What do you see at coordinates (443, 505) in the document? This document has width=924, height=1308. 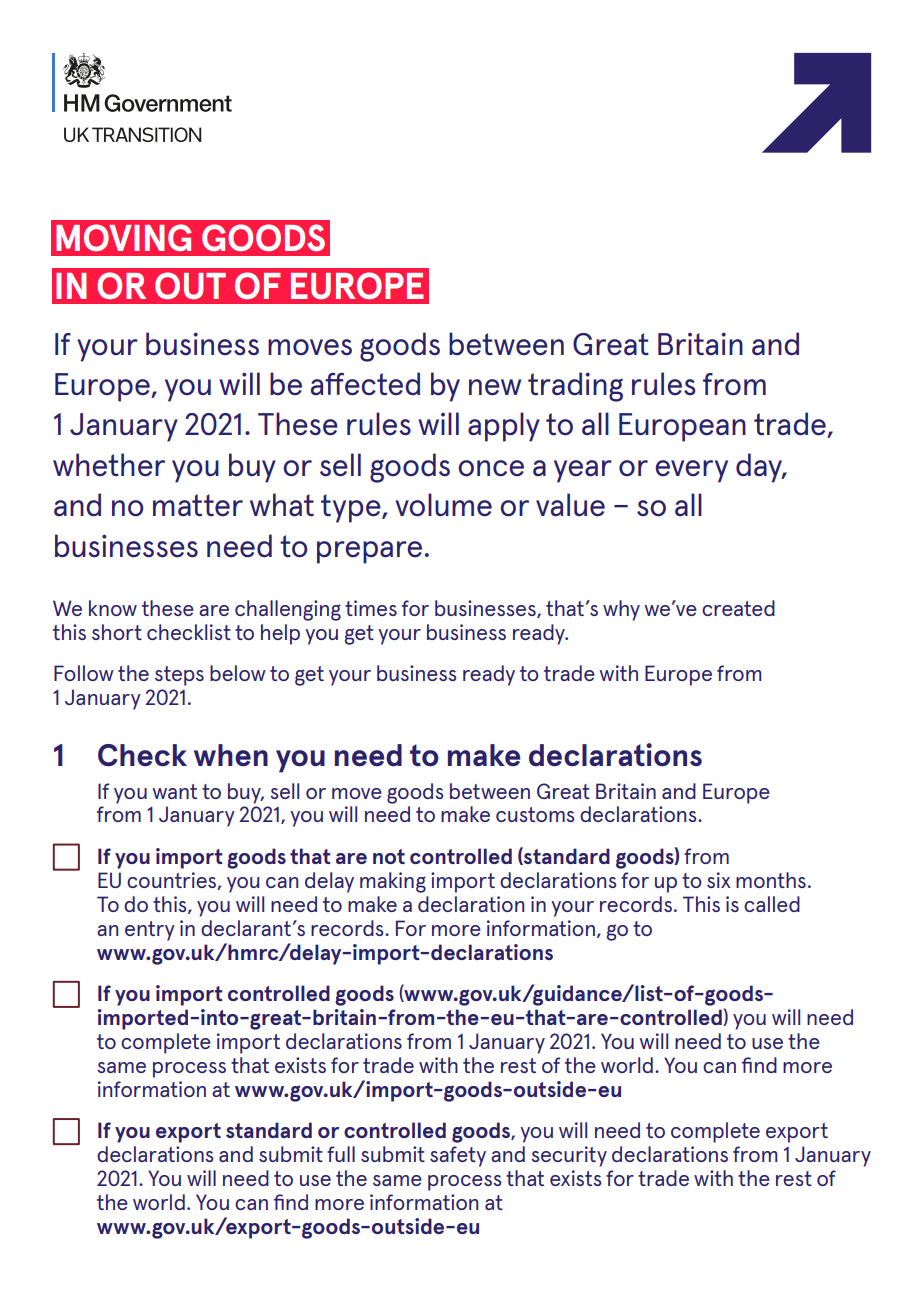 I see `volume` at bounding box center [443, 505].
